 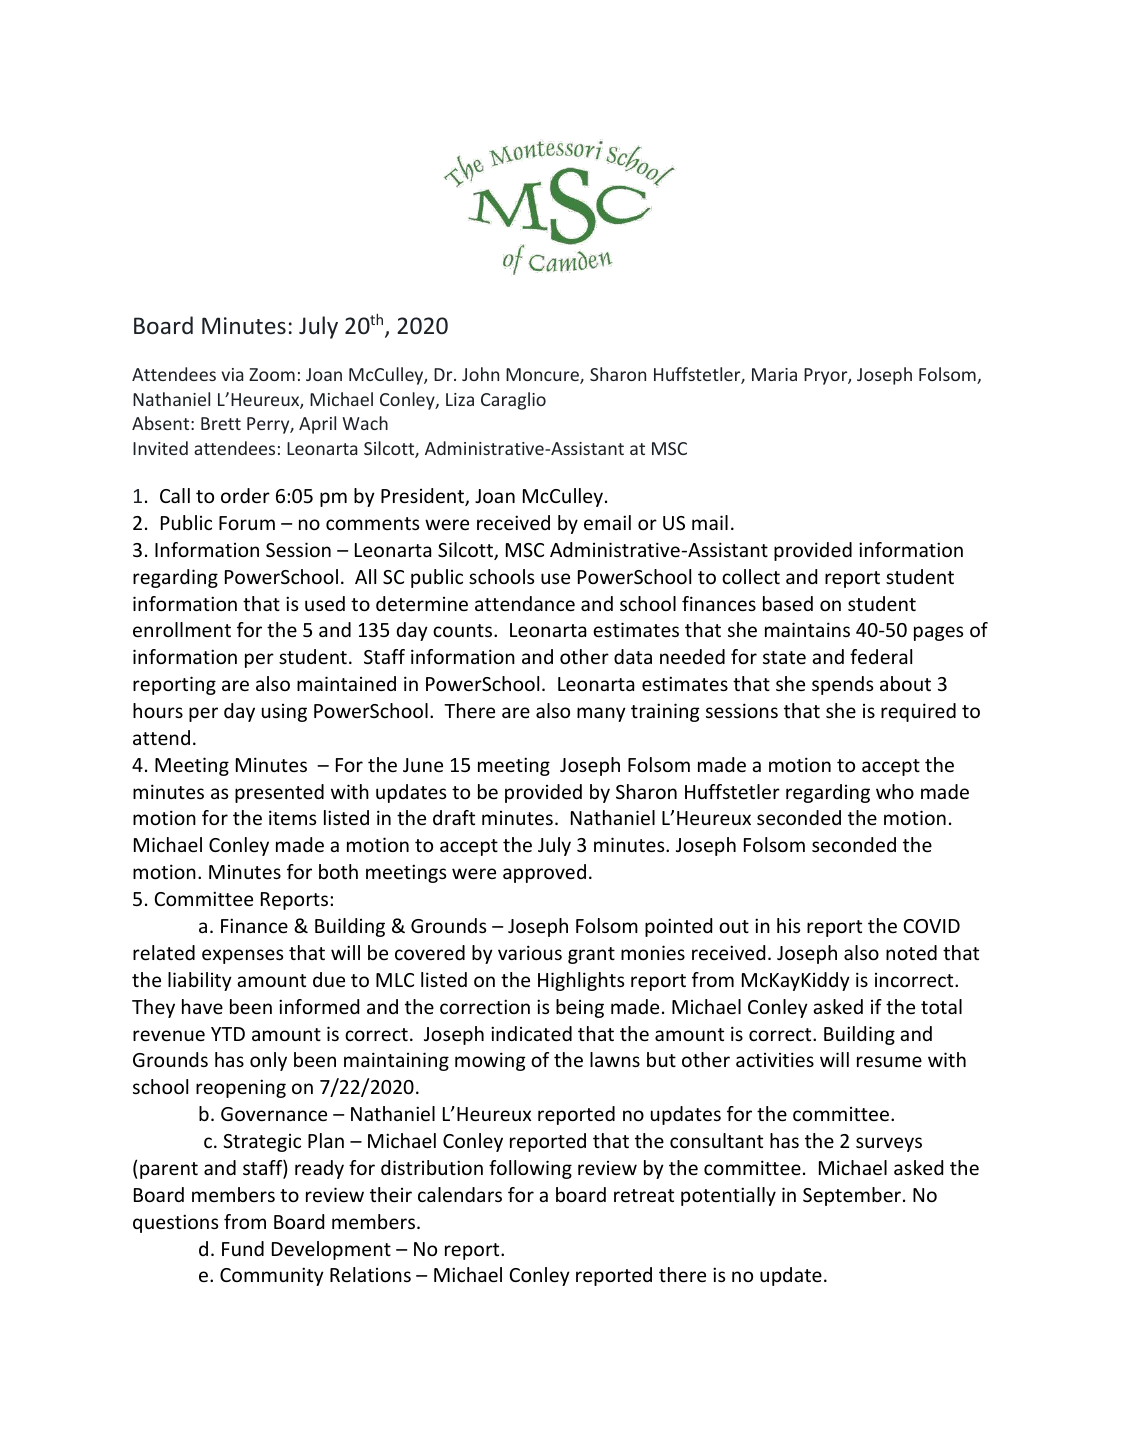 What do you see at coordinates (243, 1248) in the image?
I see `Fund` at bounding box center [243, 1248].
